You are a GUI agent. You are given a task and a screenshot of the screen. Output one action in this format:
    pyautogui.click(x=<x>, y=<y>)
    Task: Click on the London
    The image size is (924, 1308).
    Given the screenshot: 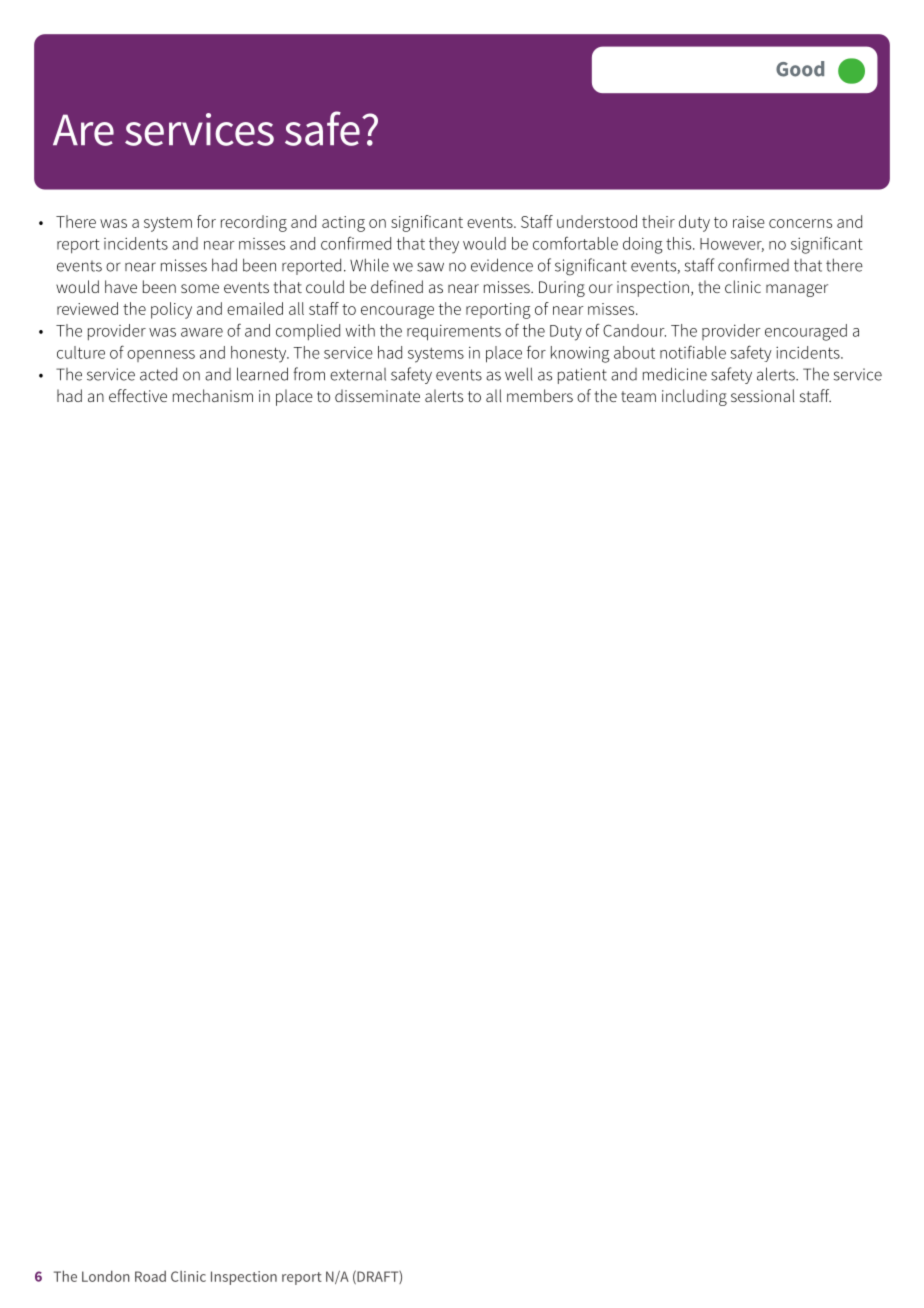 What is the action you would take?
    pyautogui.click(x=106, y=1276)
